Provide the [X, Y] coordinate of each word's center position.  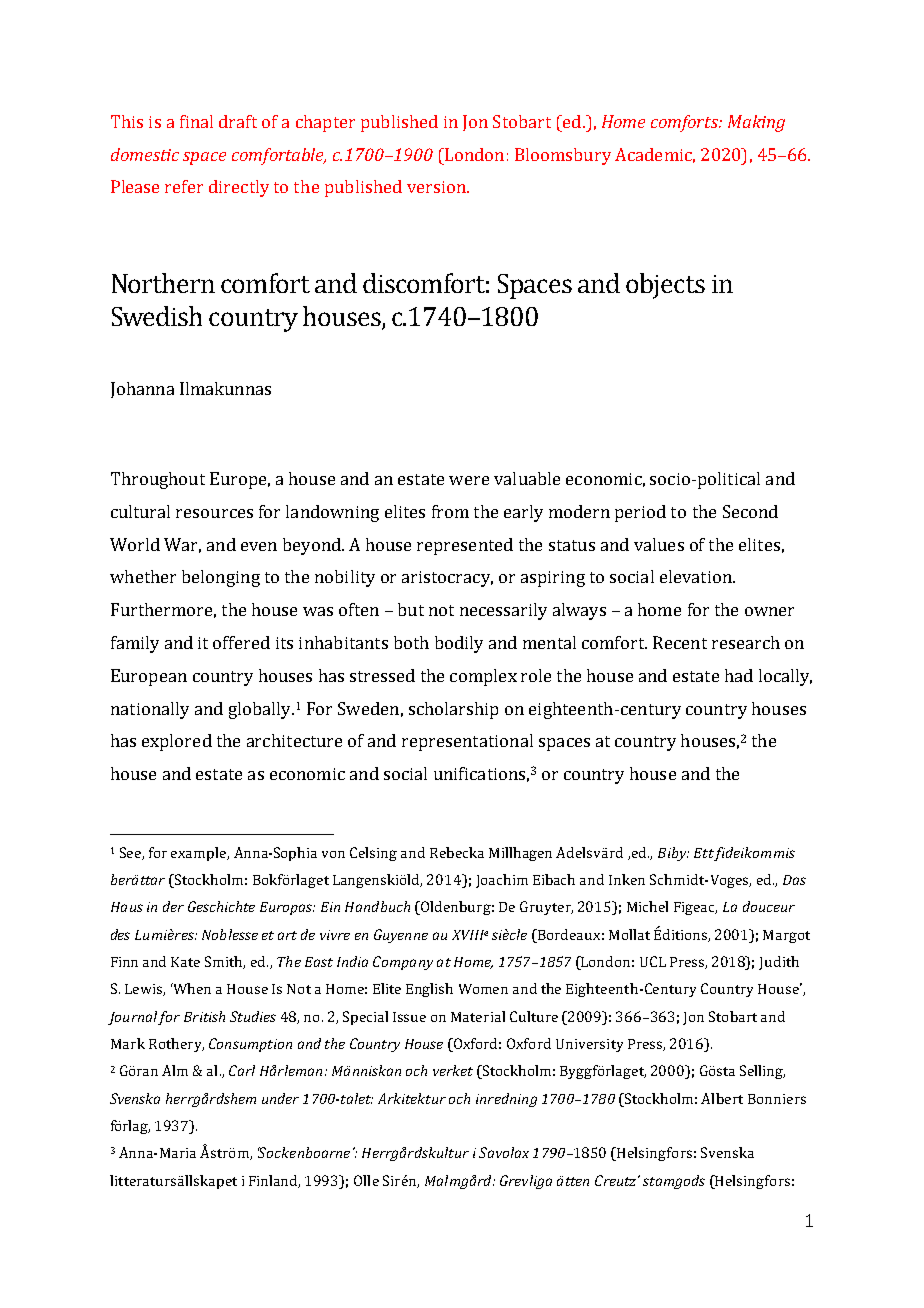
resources [214, 513]
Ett [704, 853]
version [437, 187]
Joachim [502, 881]
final [196, 121]
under [280, 1098]
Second [750, 511]
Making [756, 123]
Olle [366, 1180]
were [469, 480]
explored [177, 742]
